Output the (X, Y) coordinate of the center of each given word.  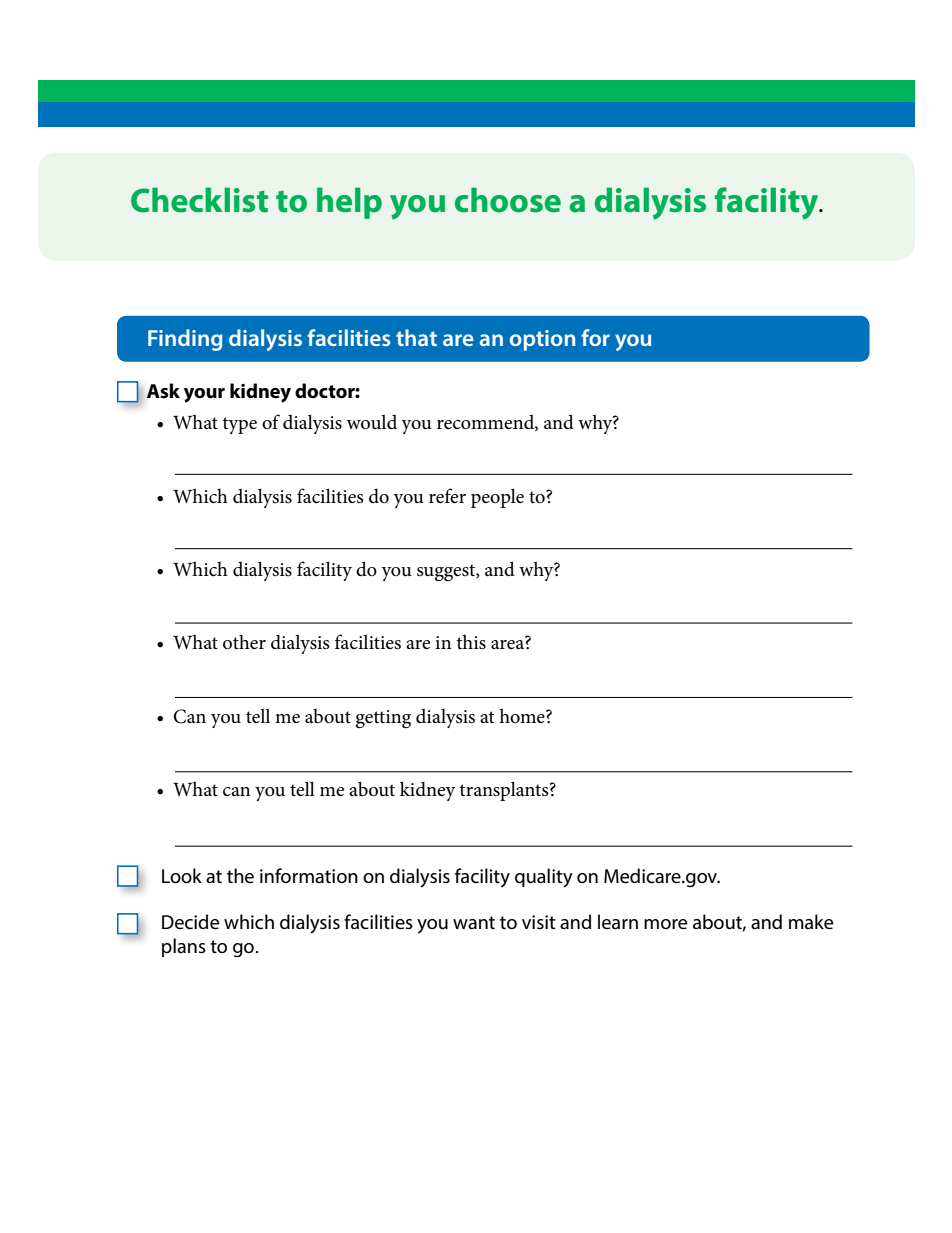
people (497, 498)
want (474, 923)
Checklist (199, 200)
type (240, 425)
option (542, 340)
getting (383, 719)
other (244, 642)
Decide (190, 922)
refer (447, 496)
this (471, 642)
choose (508, 200)
